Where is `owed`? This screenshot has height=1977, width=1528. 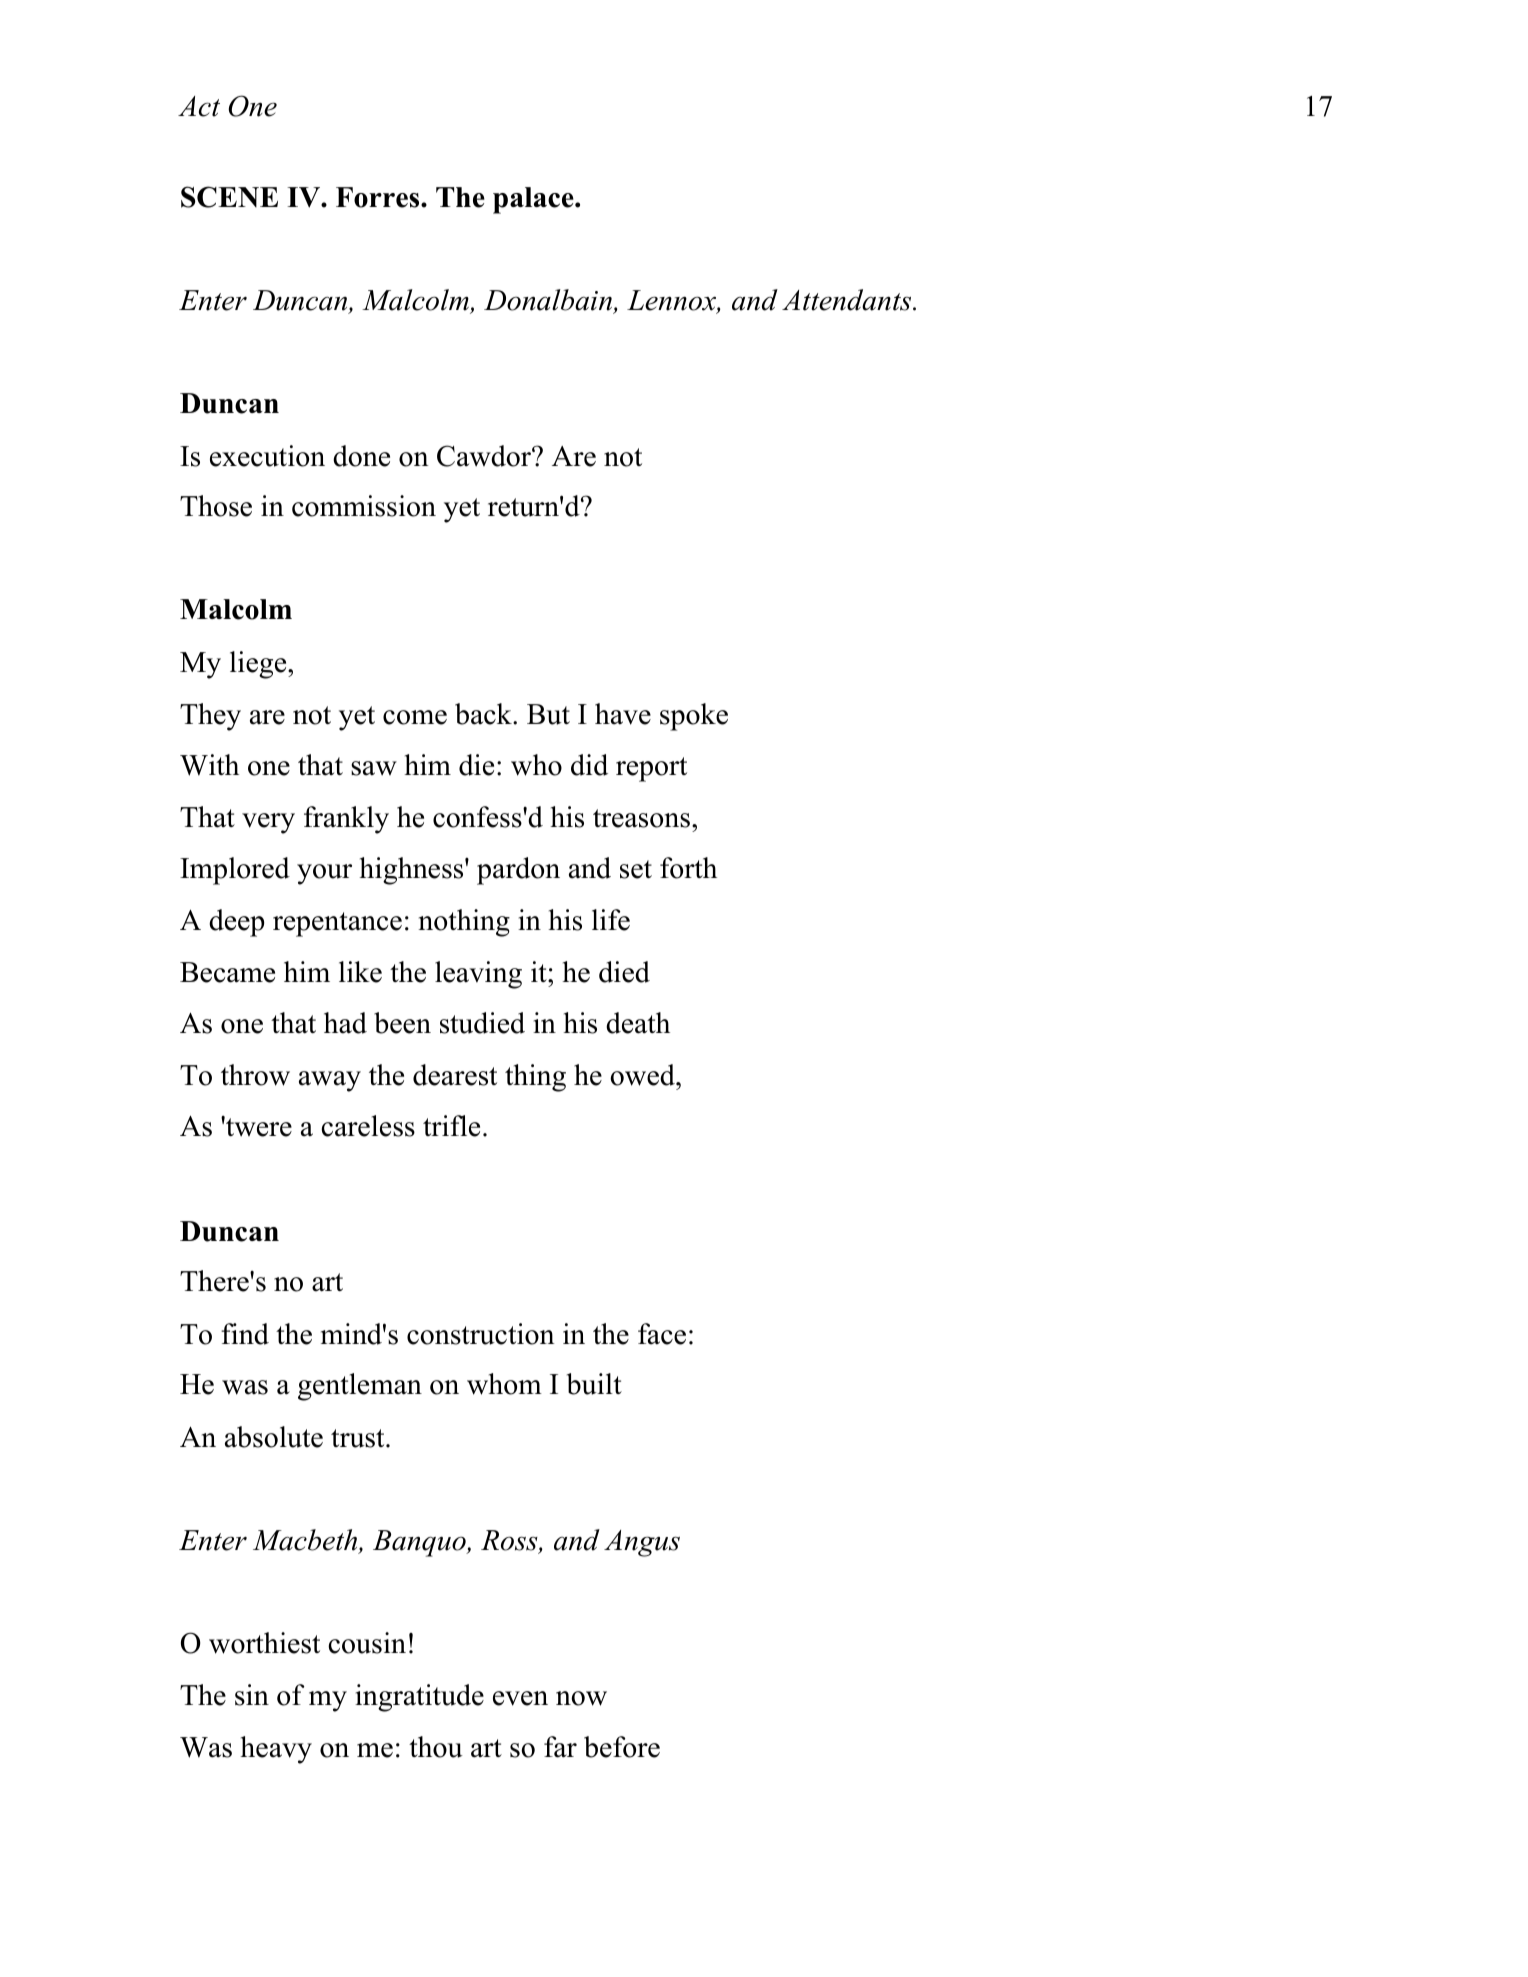
owed is located at coordinates (643, 1075).
